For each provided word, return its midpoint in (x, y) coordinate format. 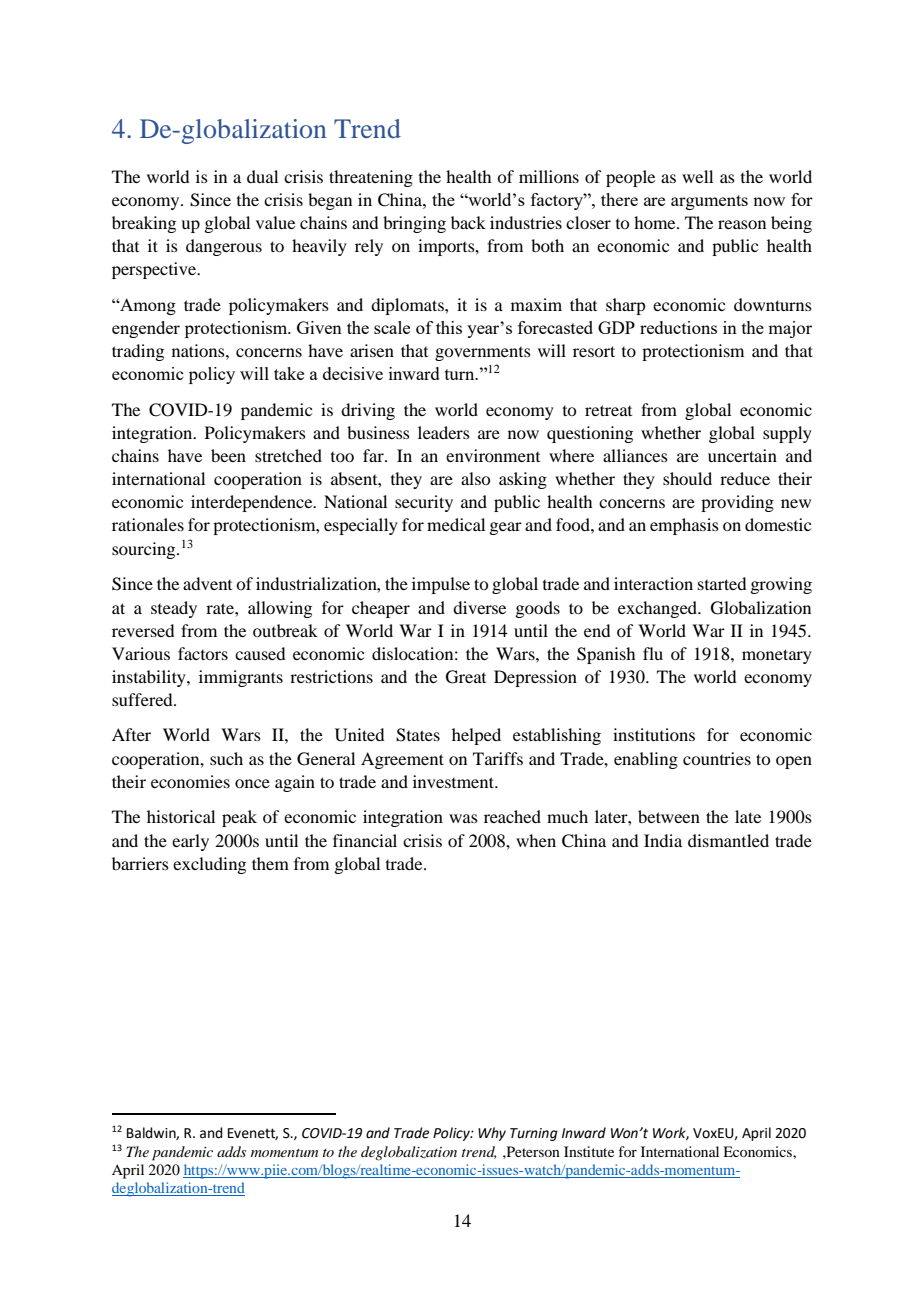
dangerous (224, 247)
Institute (589, 1151)
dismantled (728, 840)
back (468, 222)
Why (492, 1134)
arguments (709, 202)
